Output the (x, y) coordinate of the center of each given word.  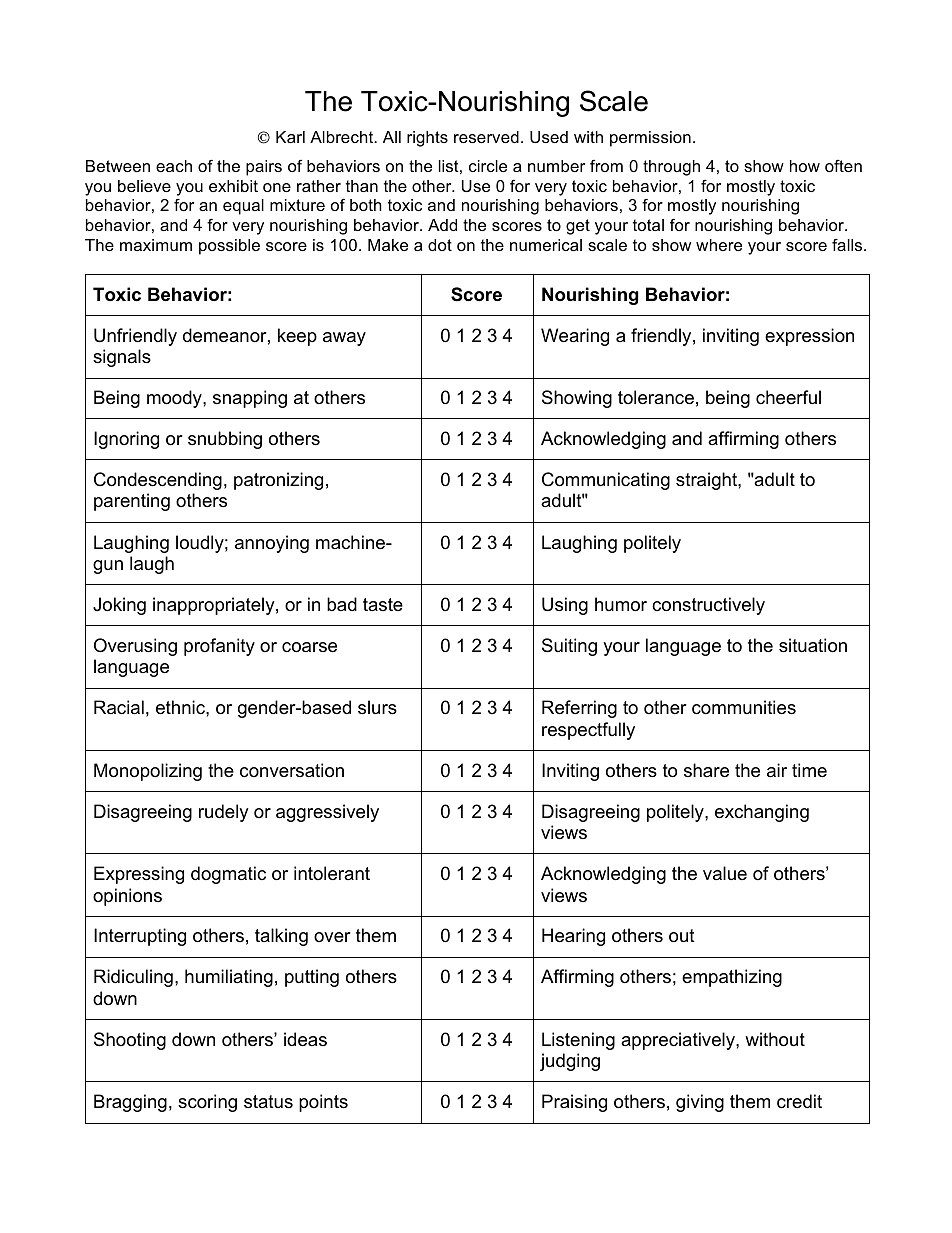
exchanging (762, 813)
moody (175, 399)
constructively (708, 606)
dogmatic (228, 875)
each (174, 166)
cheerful (788, 397)
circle (488, 166)
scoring (207, 1103)
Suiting (569, 647)
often (843, 165)
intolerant (332, 873)
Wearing (575, 337)
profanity (219, 647)
